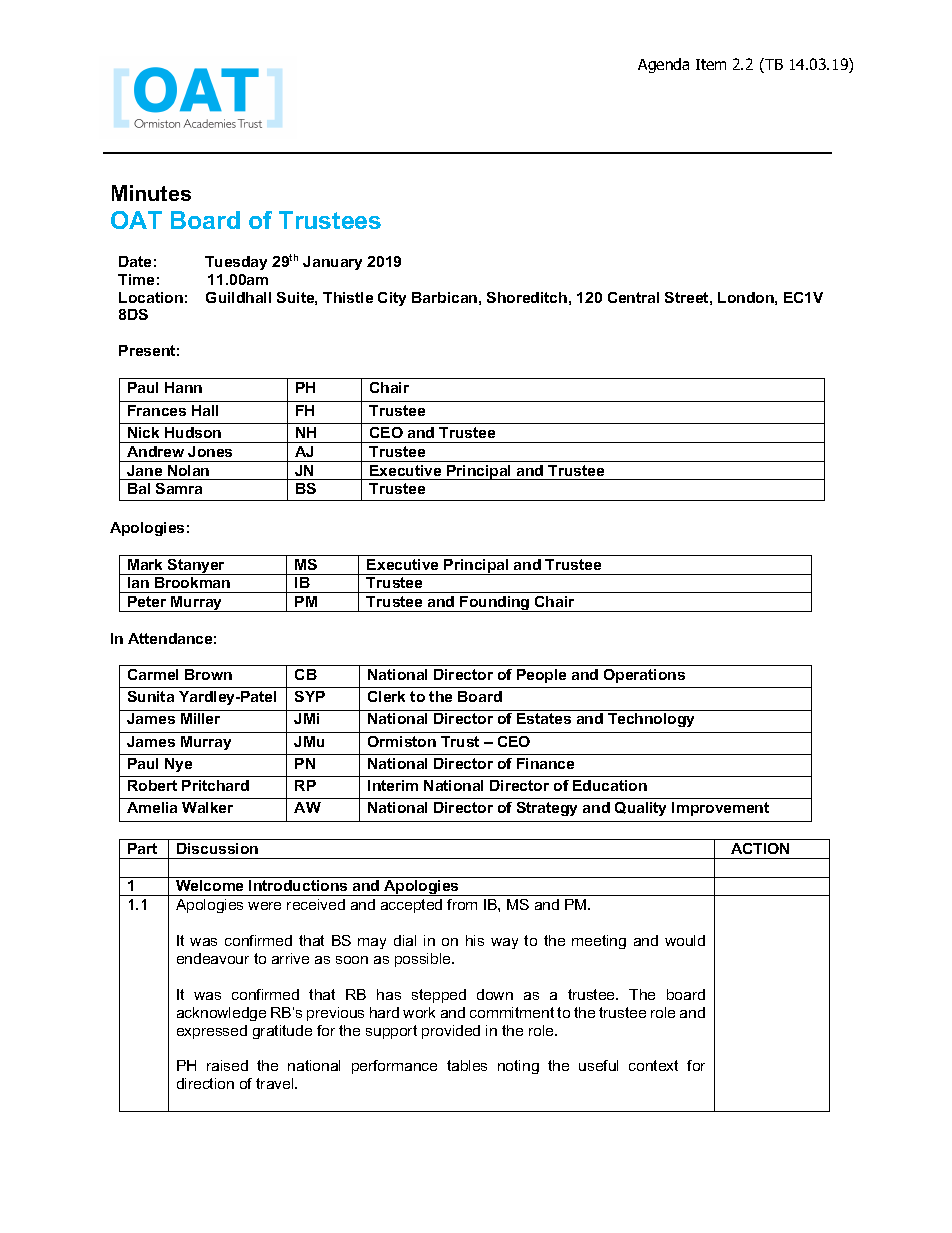 This image has height=1233, width=952. Describe the element at coordinates (393, 785) in the image. I see `Interim` at that location.
